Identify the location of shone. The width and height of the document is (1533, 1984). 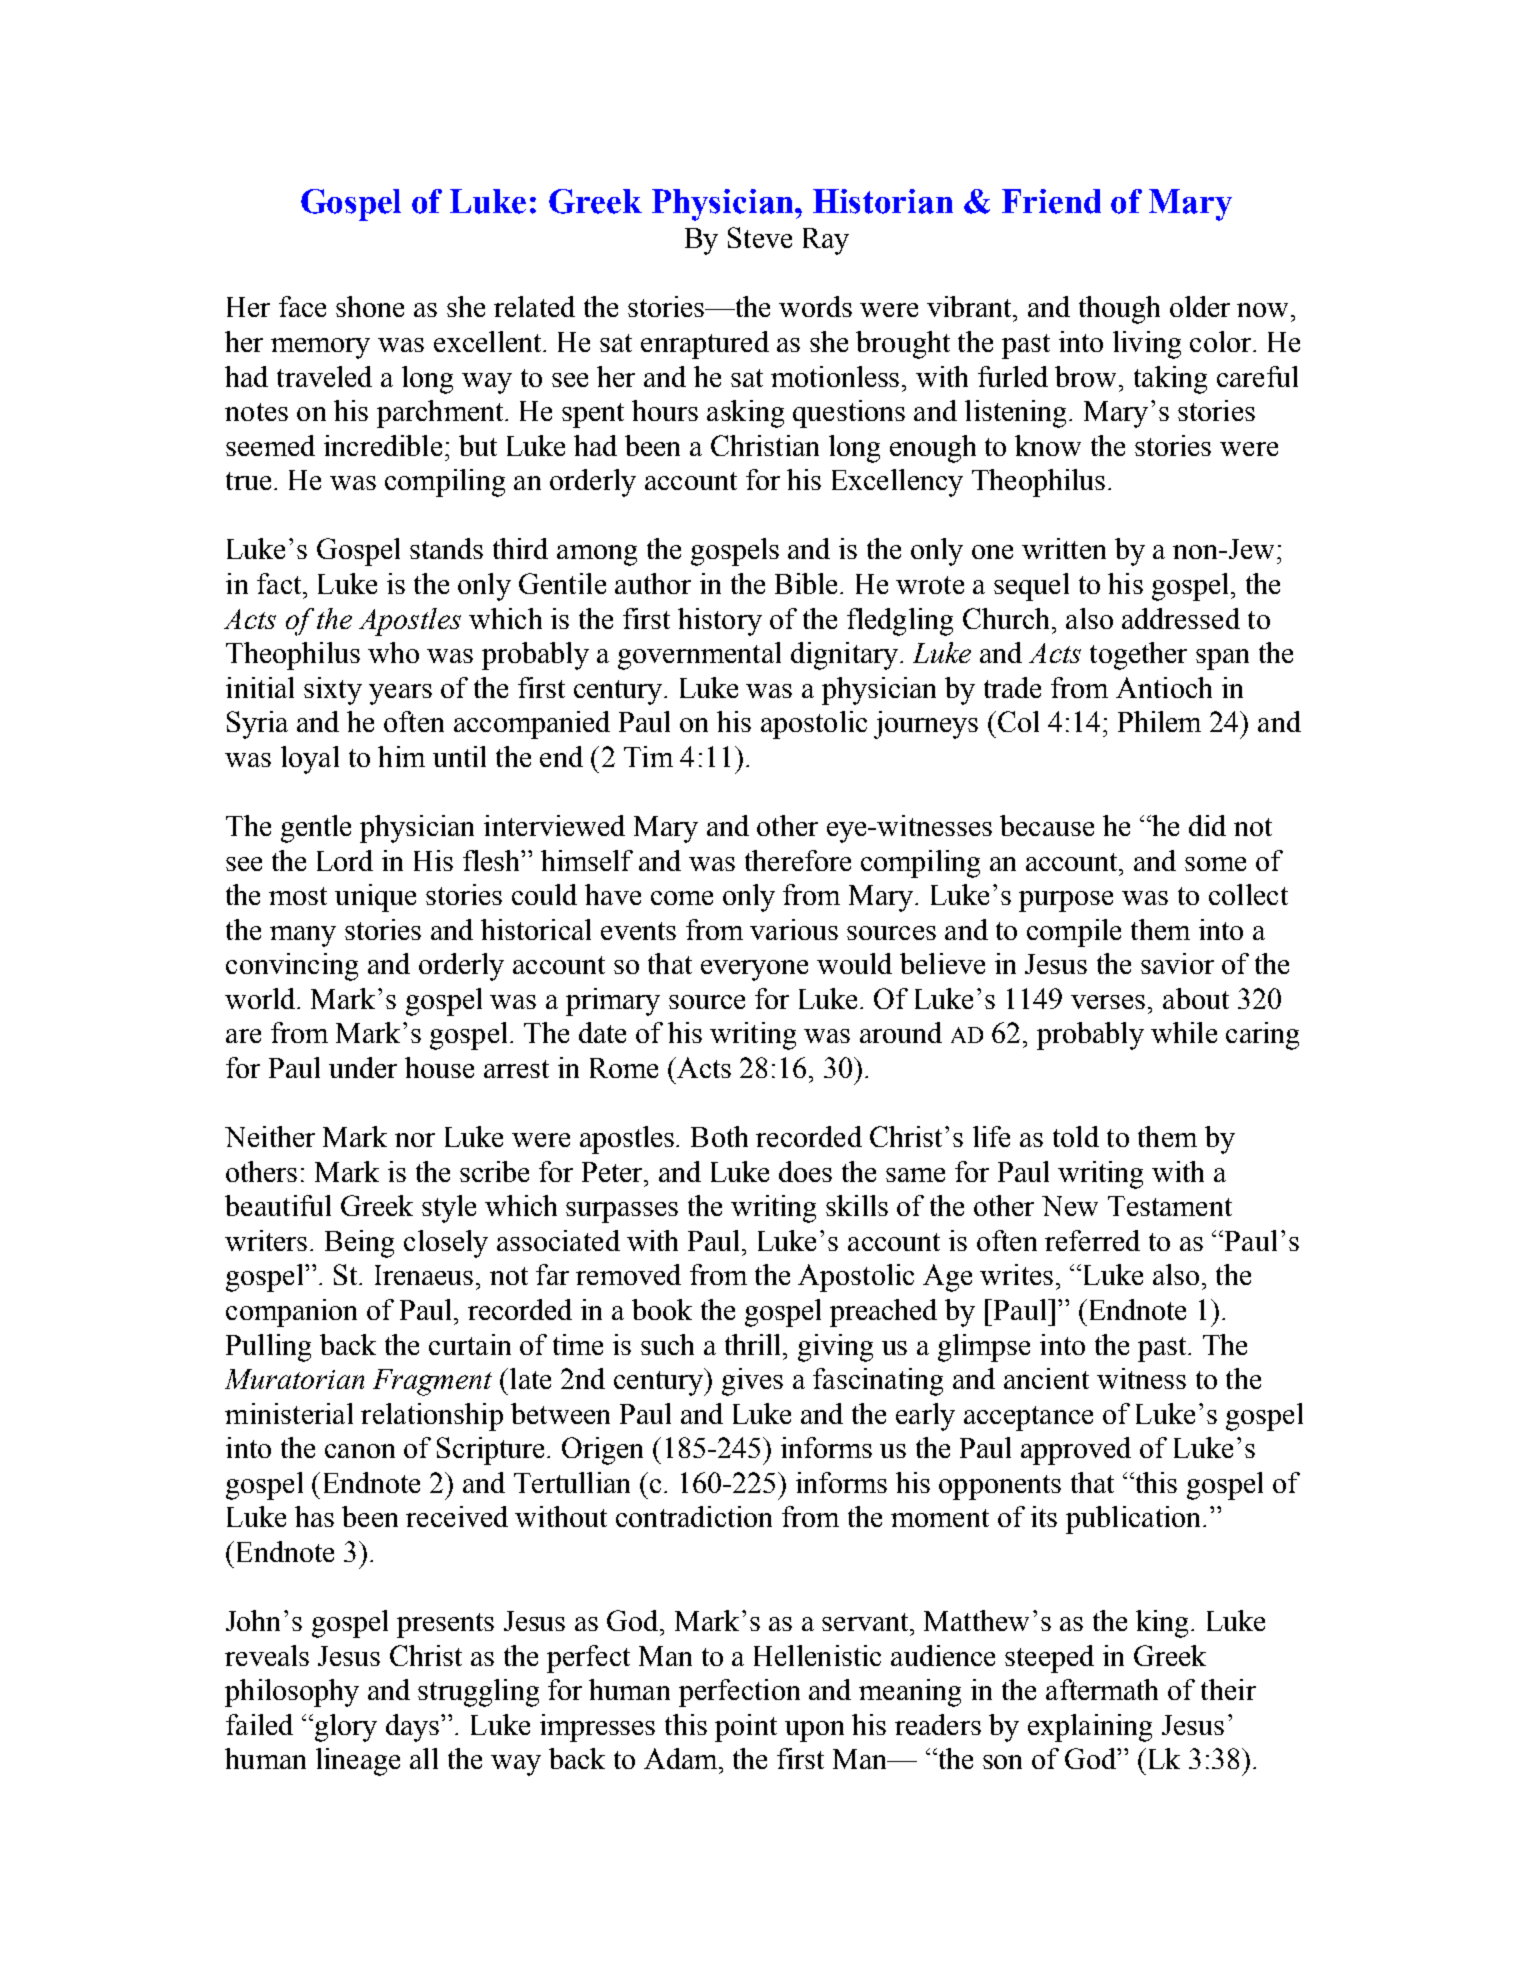
(370, 306).
